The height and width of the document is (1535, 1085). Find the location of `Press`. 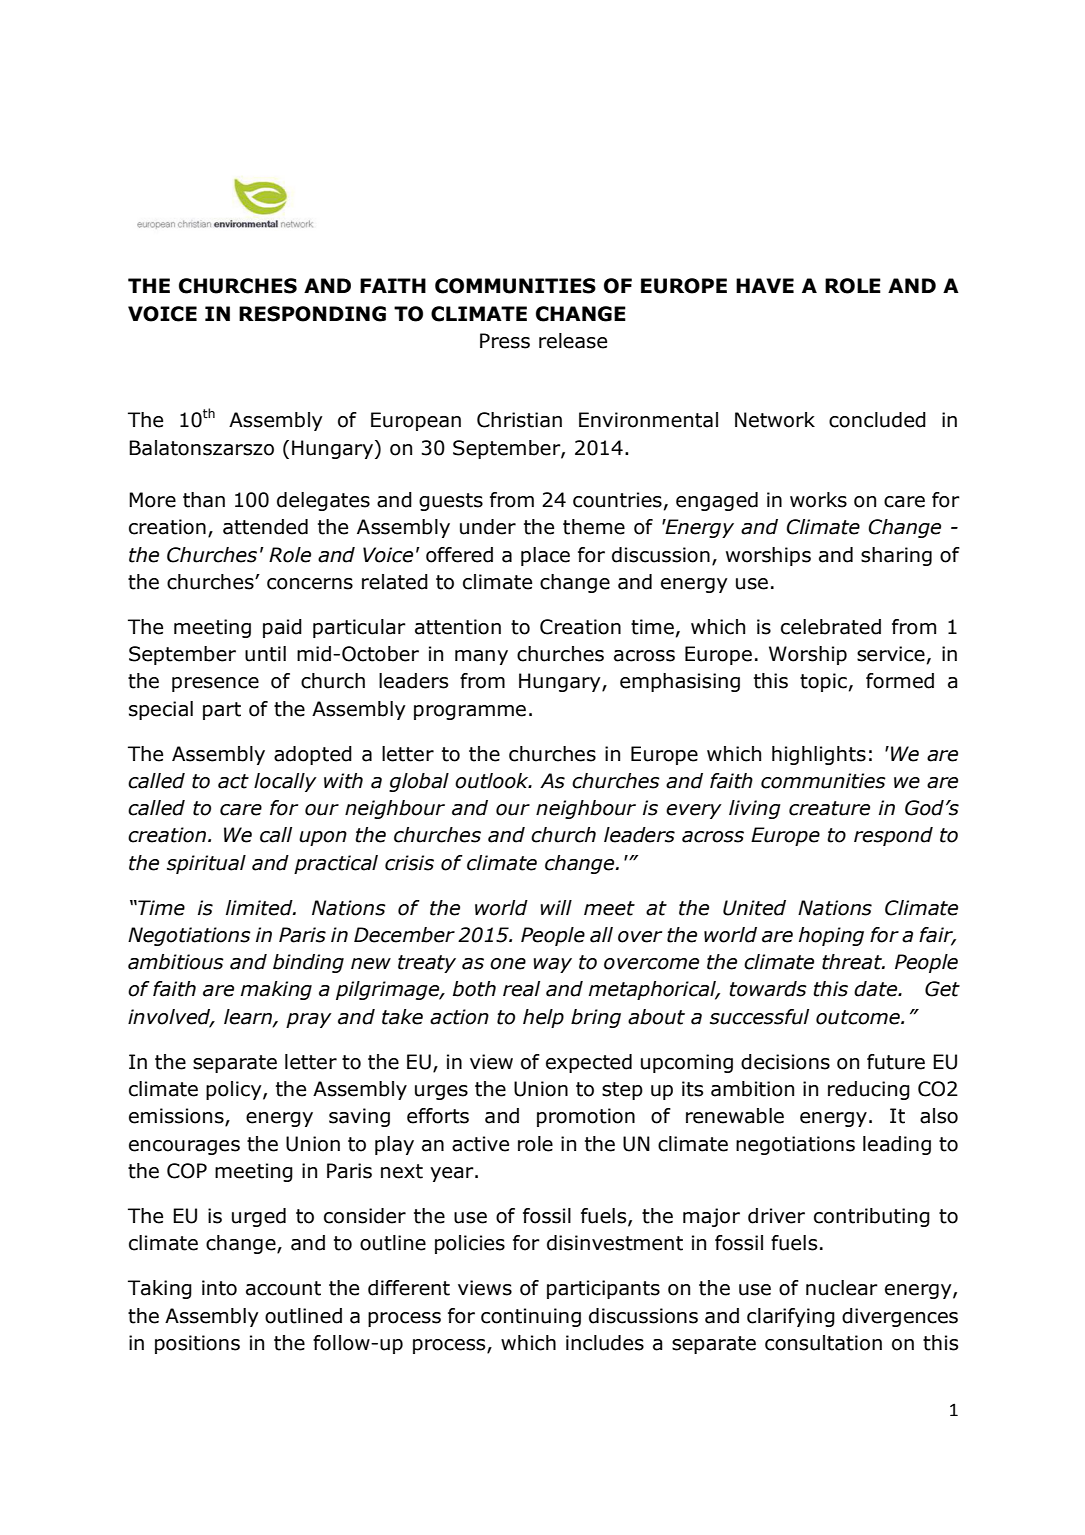

Press is located at coordinates (505, 341).
